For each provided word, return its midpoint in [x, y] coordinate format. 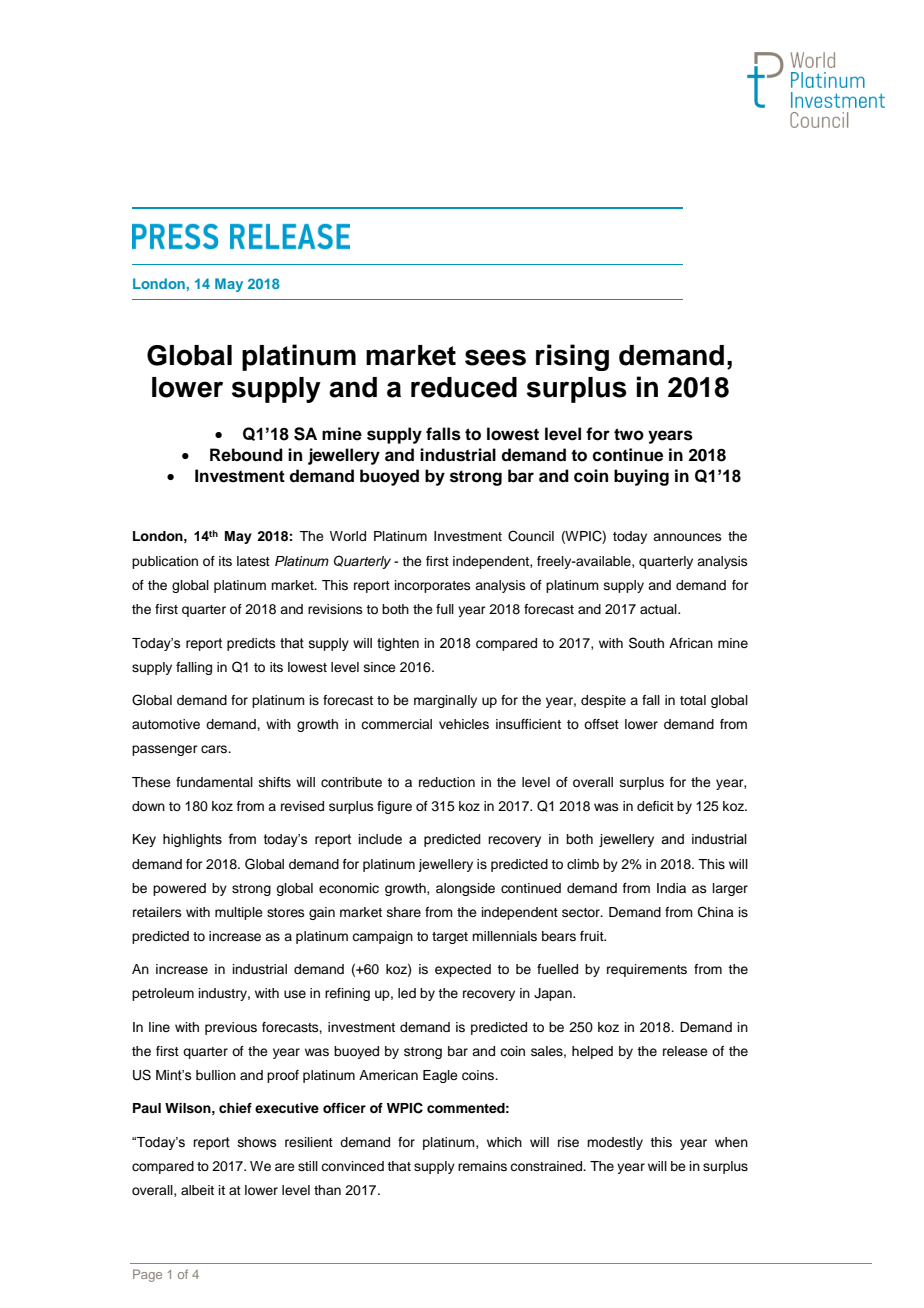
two [629, 434]
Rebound [246, 455]
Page [147, 1275]
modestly [615, 1143]
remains [482, 1166]
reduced [464, 387]
